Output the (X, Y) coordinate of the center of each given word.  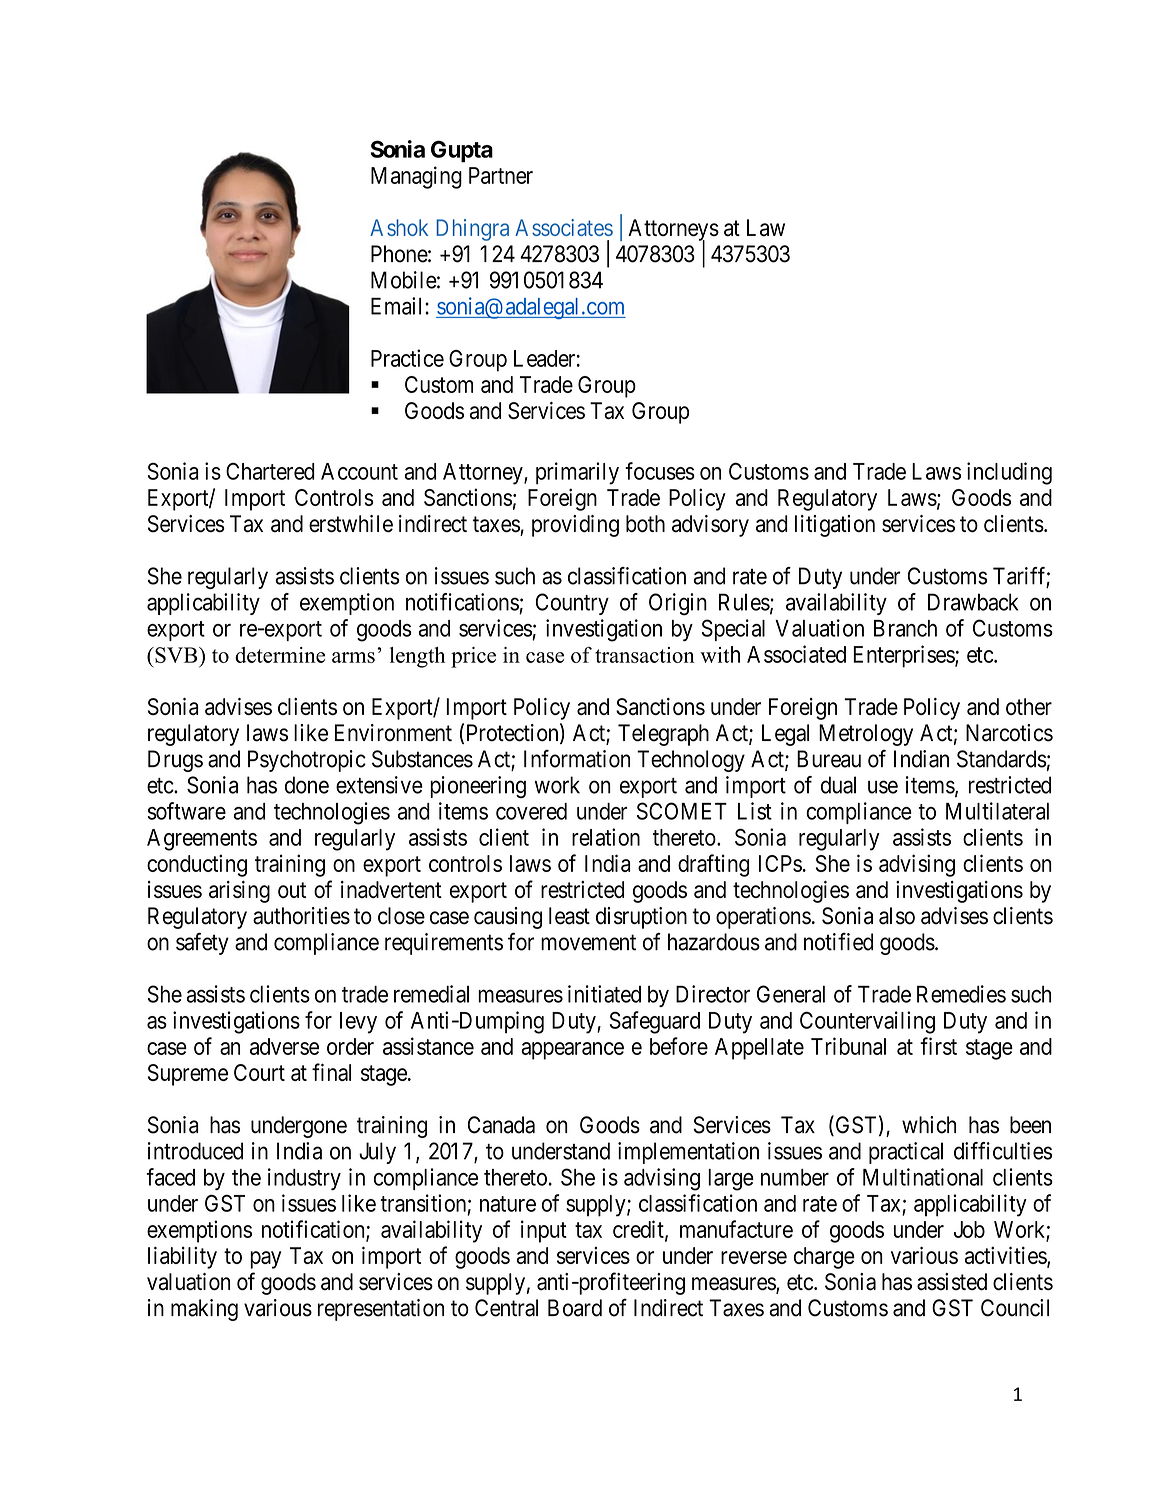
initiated (604, 994)
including (1009, 473)
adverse (284, 1046)
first (938, 1046)
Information (577, 759)
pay (265, 1260)
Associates (564, 227)
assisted (952, 1282)
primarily (577, 473)
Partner (501, 175)
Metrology (866, 735)
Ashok (399, 227)
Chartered (270, 471)
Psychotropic (307, 761)
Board (575, 1308)
